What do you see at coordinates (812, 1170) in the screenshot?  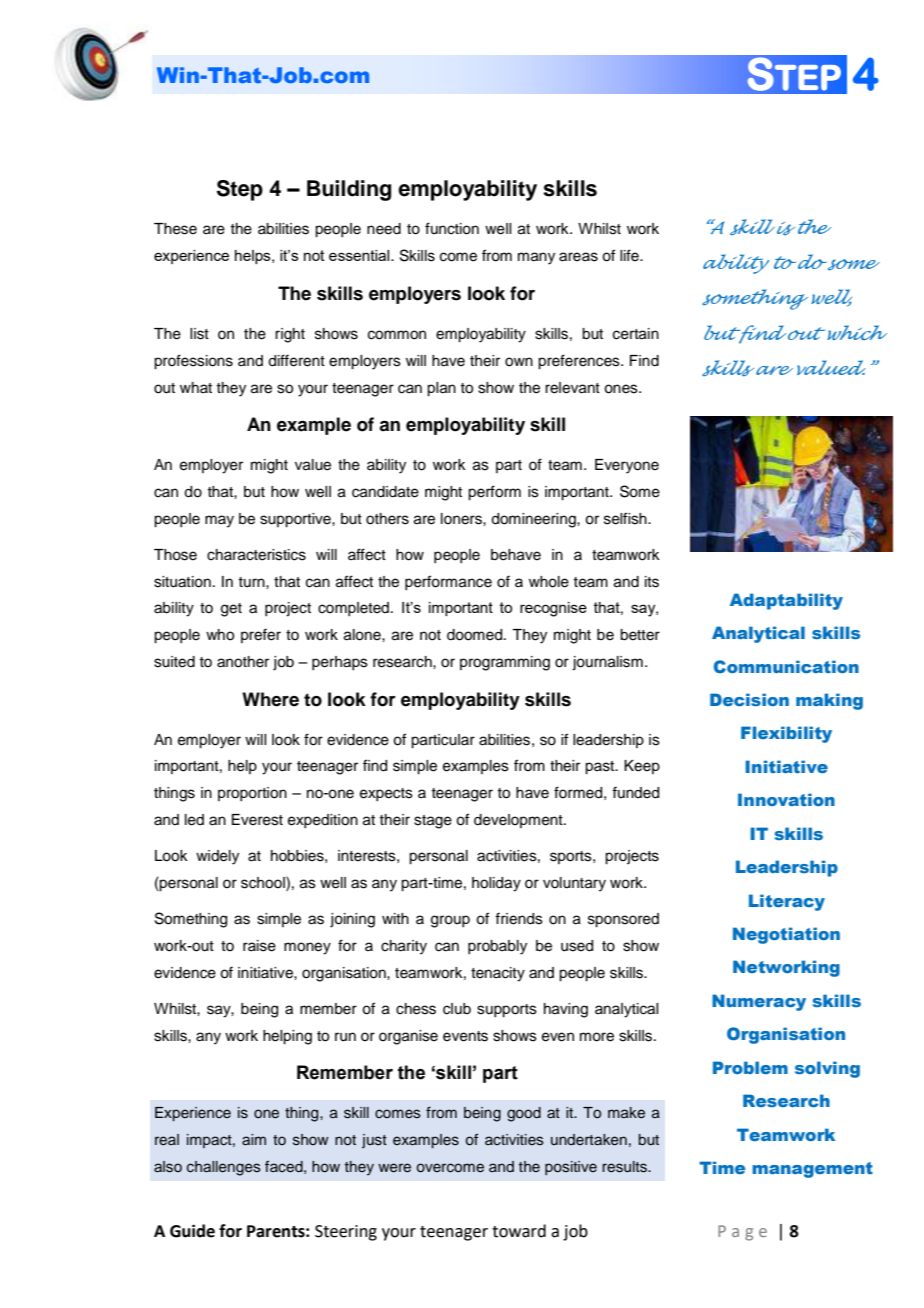 I see `management` at bounding box center [812, 1170].
